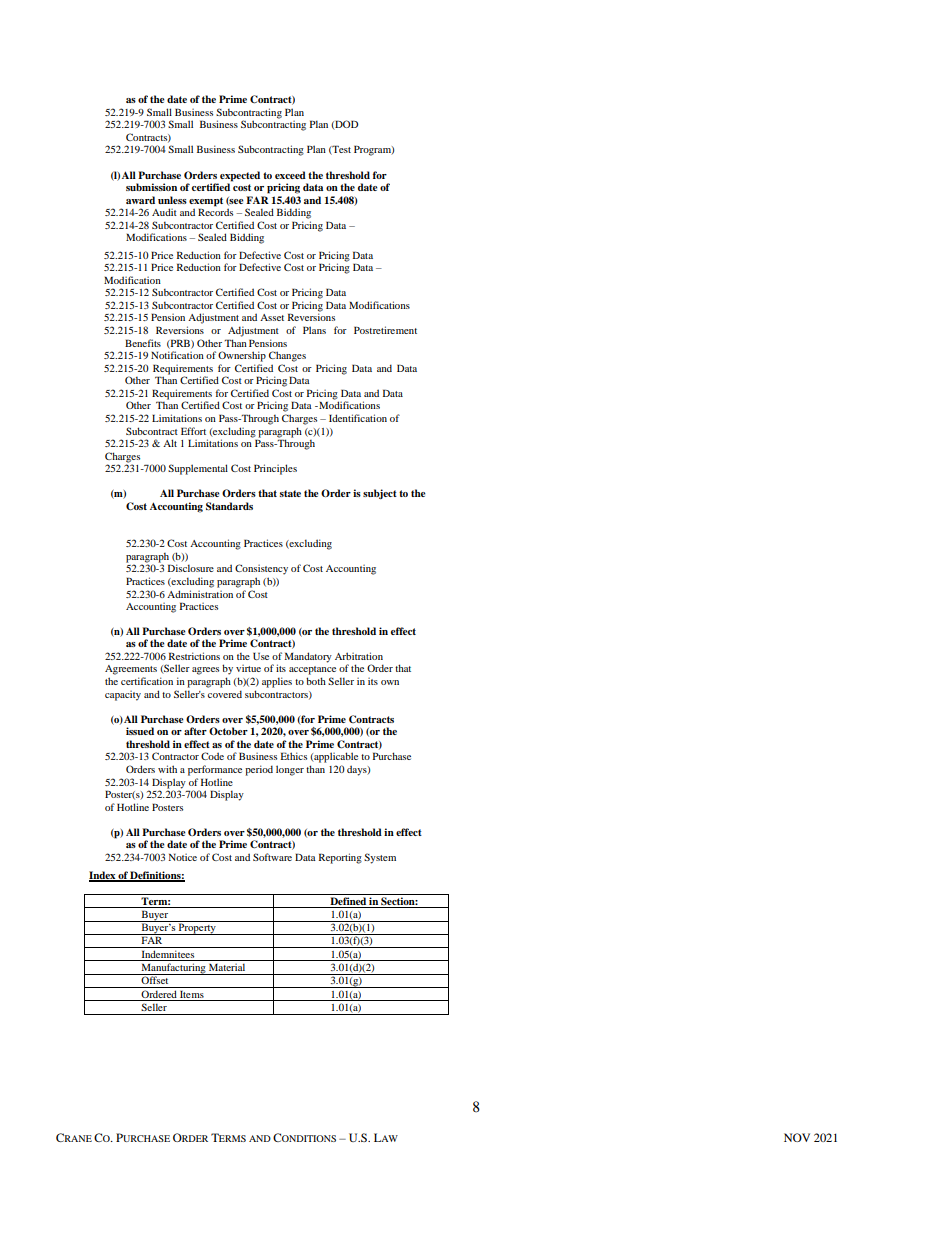 The height and width of the document is (1233, 952). Describe the element at coordinates (206, 202) in the document. I see `exempt` at that location.
